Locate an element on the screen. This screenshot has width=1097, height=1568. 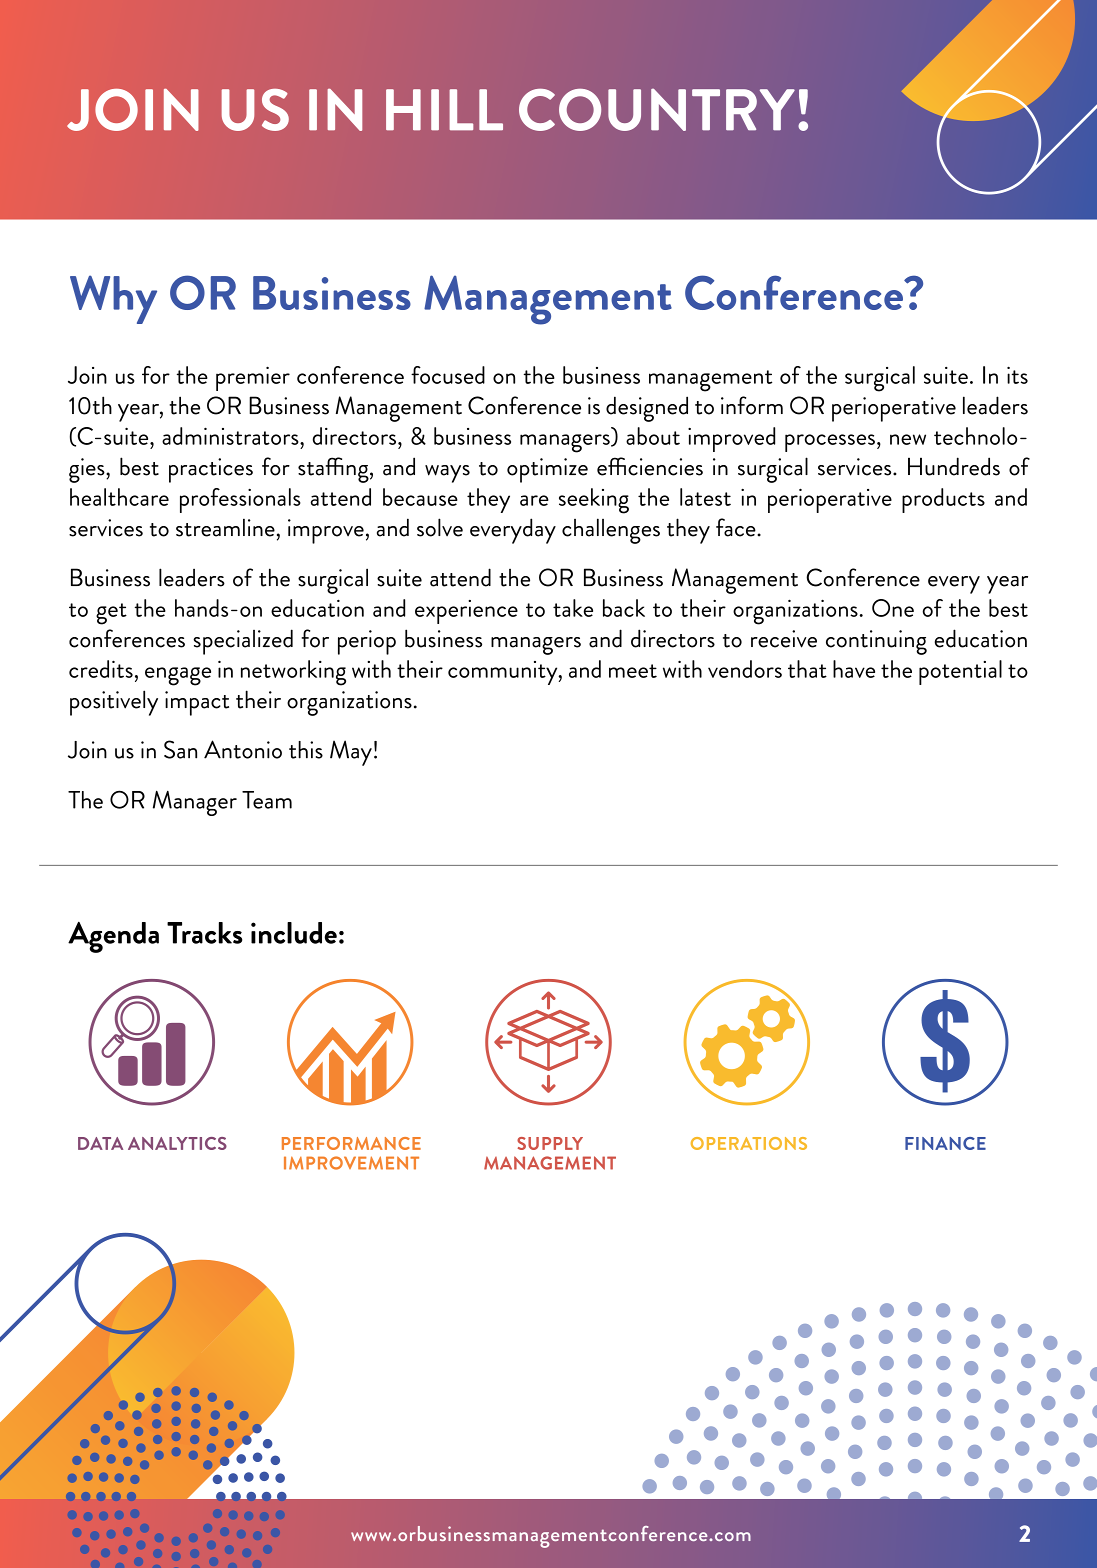
have is located at coordinates (854, 669).
